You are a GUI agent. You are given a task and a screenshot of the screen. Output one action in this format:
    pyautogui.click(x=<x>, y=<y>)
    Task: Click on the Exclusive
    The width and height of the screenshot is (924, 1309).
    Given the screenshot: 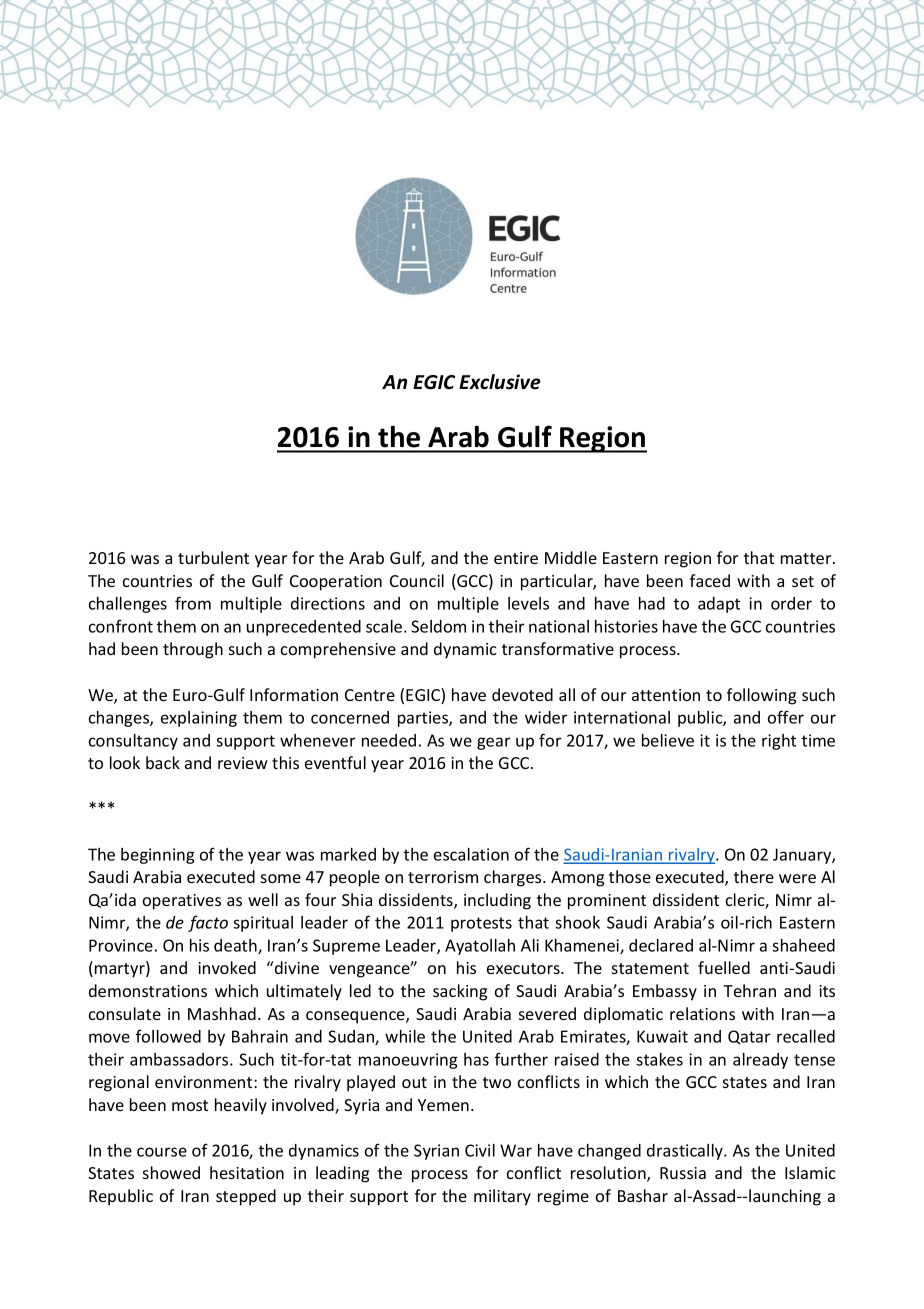 What is the action you would take?
    pyautogui.click(x=500, y=382)
